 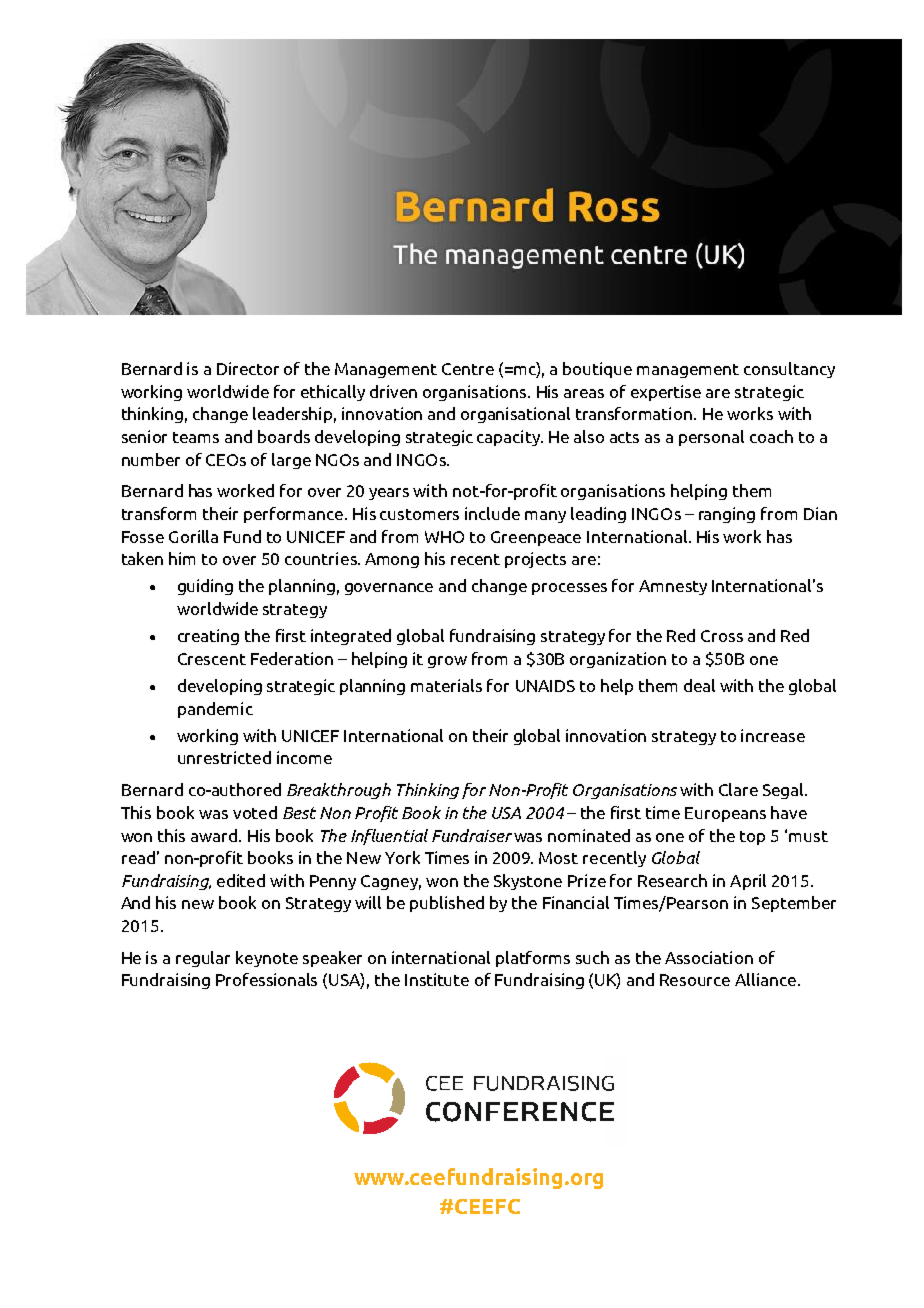 What do you see at coordinates (446, 685) in the screenshot?
I see `materials` at bounding box center [446, 685].
